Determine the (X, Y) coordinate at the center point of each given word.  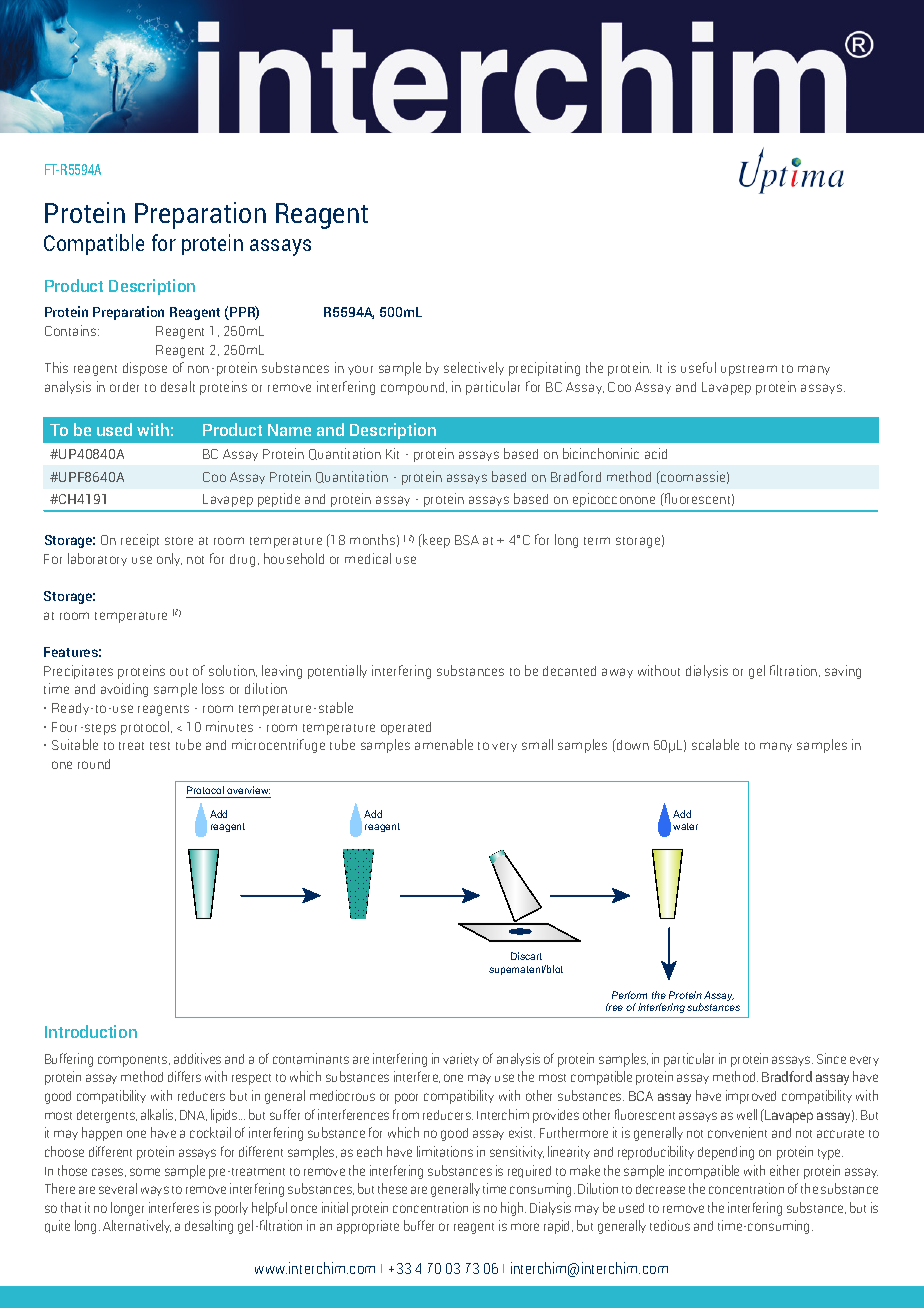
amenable (444, 744)
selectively (474, 368)
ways (155, 1191)
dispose (145, 369)
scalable (715, 744)
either (784, 1170)
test (160, 746)
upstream (749, 370)
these (392, 1188)
